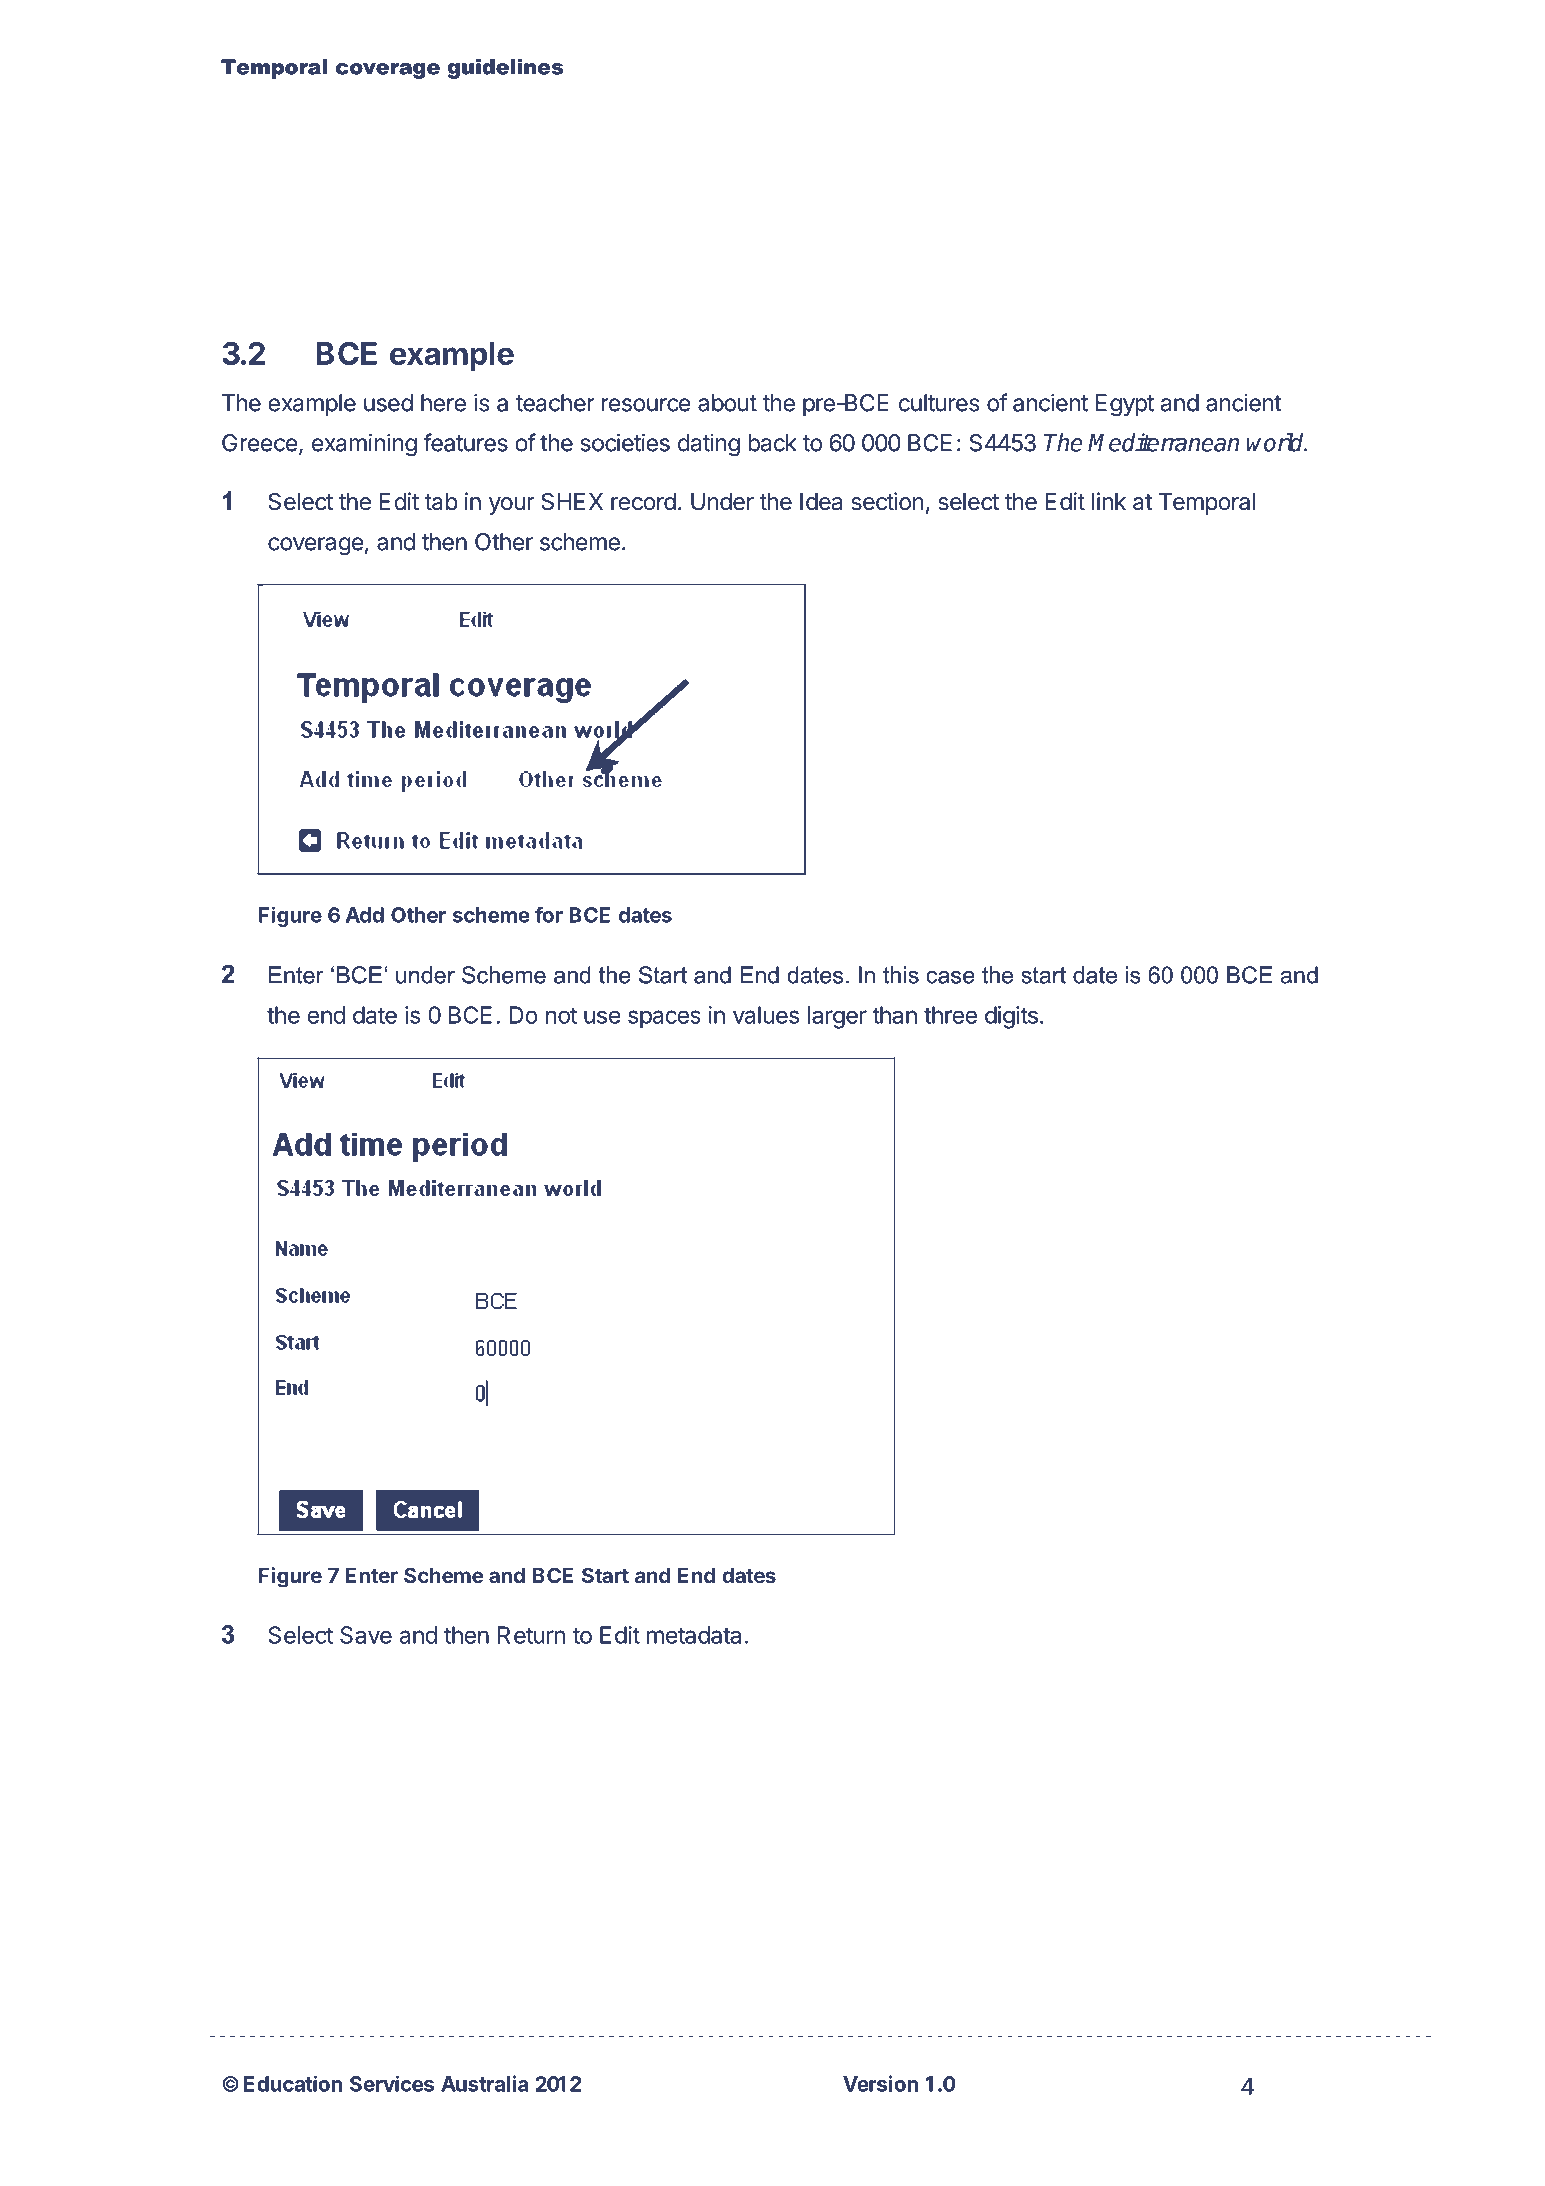 The width and height of the screenshot is (1545, 2186). What do you see at coordinates (561, 1015) in the screenshot?
I see `not` at bounding box center [561, 1015].
